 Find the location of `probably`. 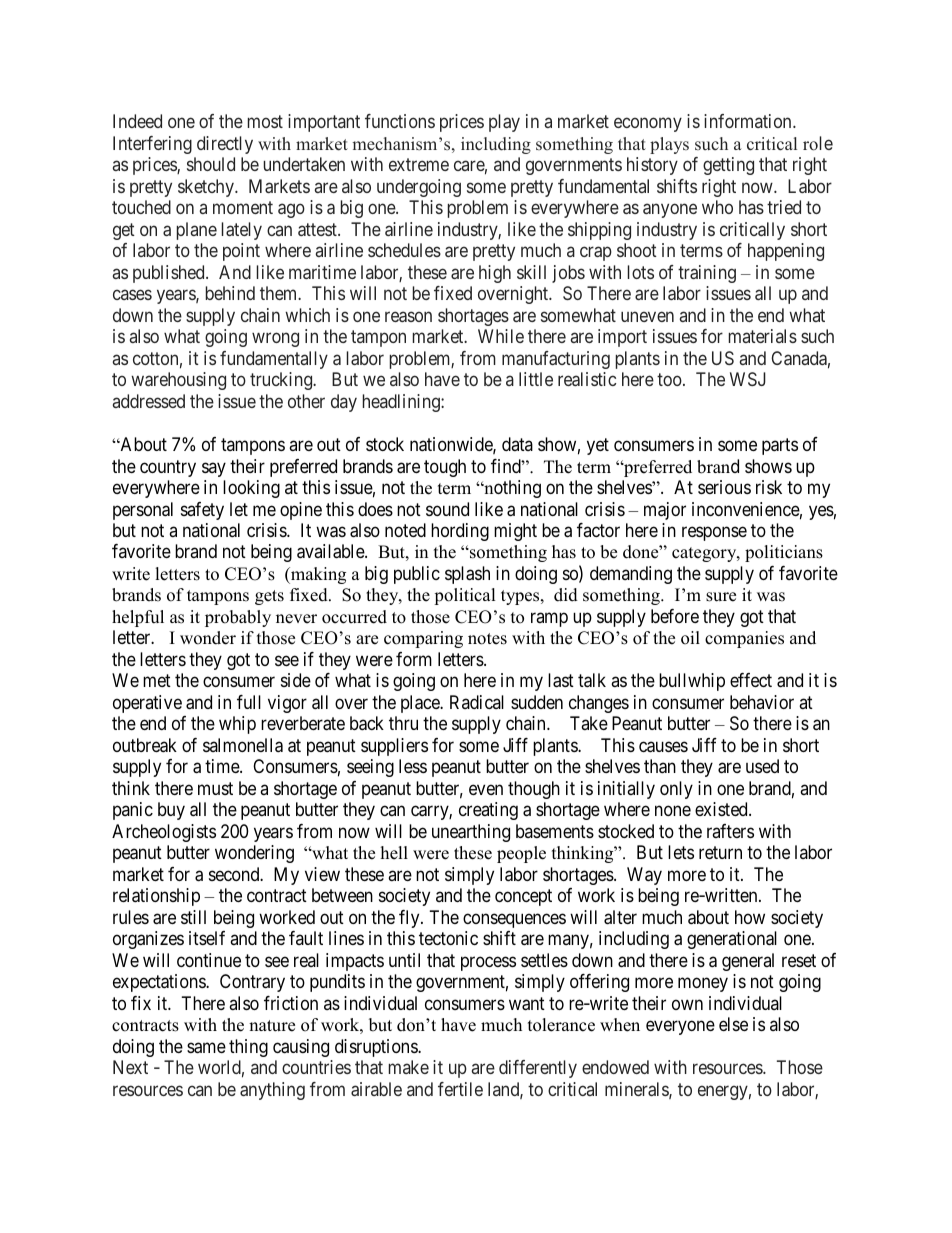

probably is located at coordinates (238, 618).
